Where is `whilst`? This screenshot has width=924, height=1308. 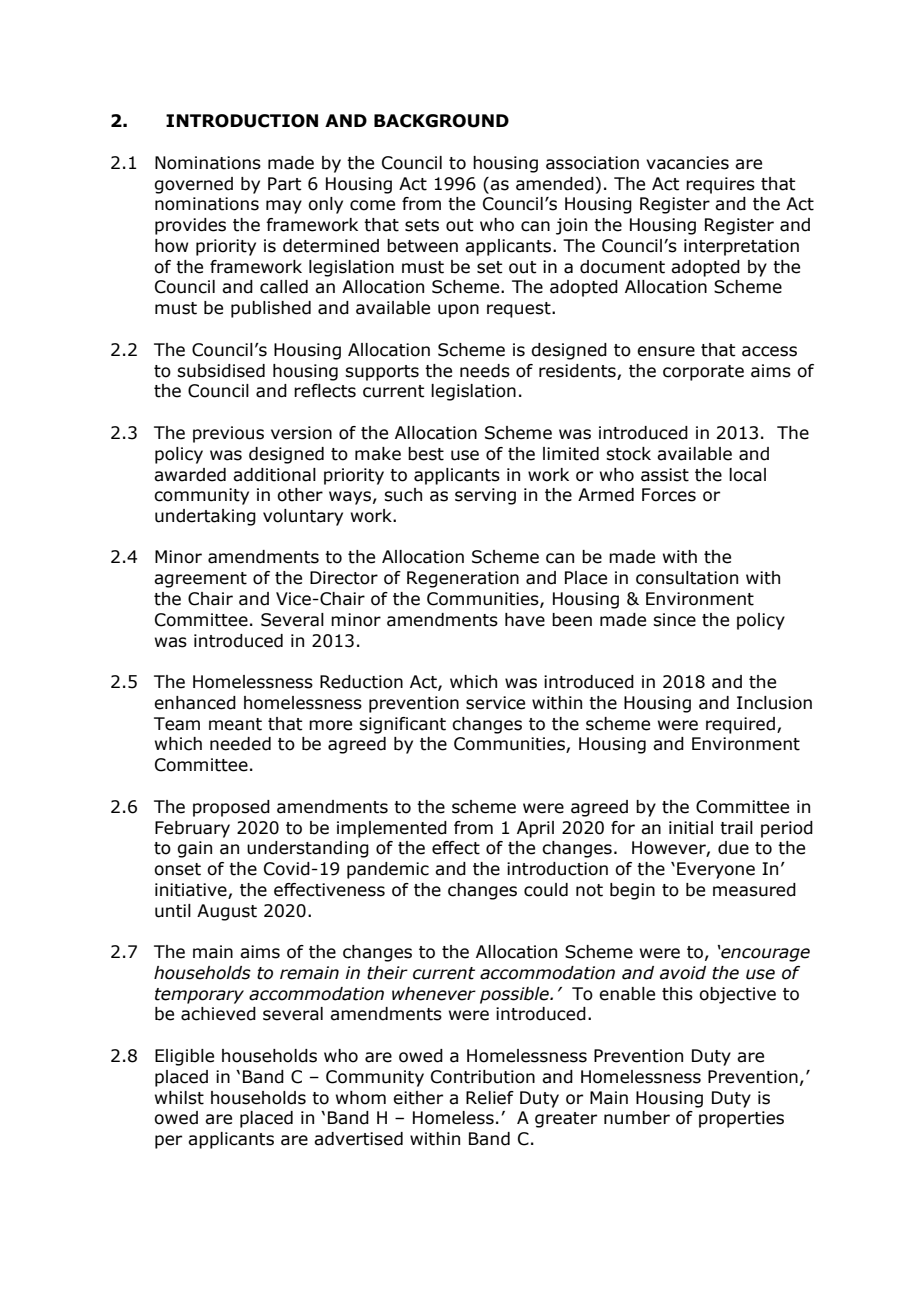
whilst is located at coordinates (179, 1098).
